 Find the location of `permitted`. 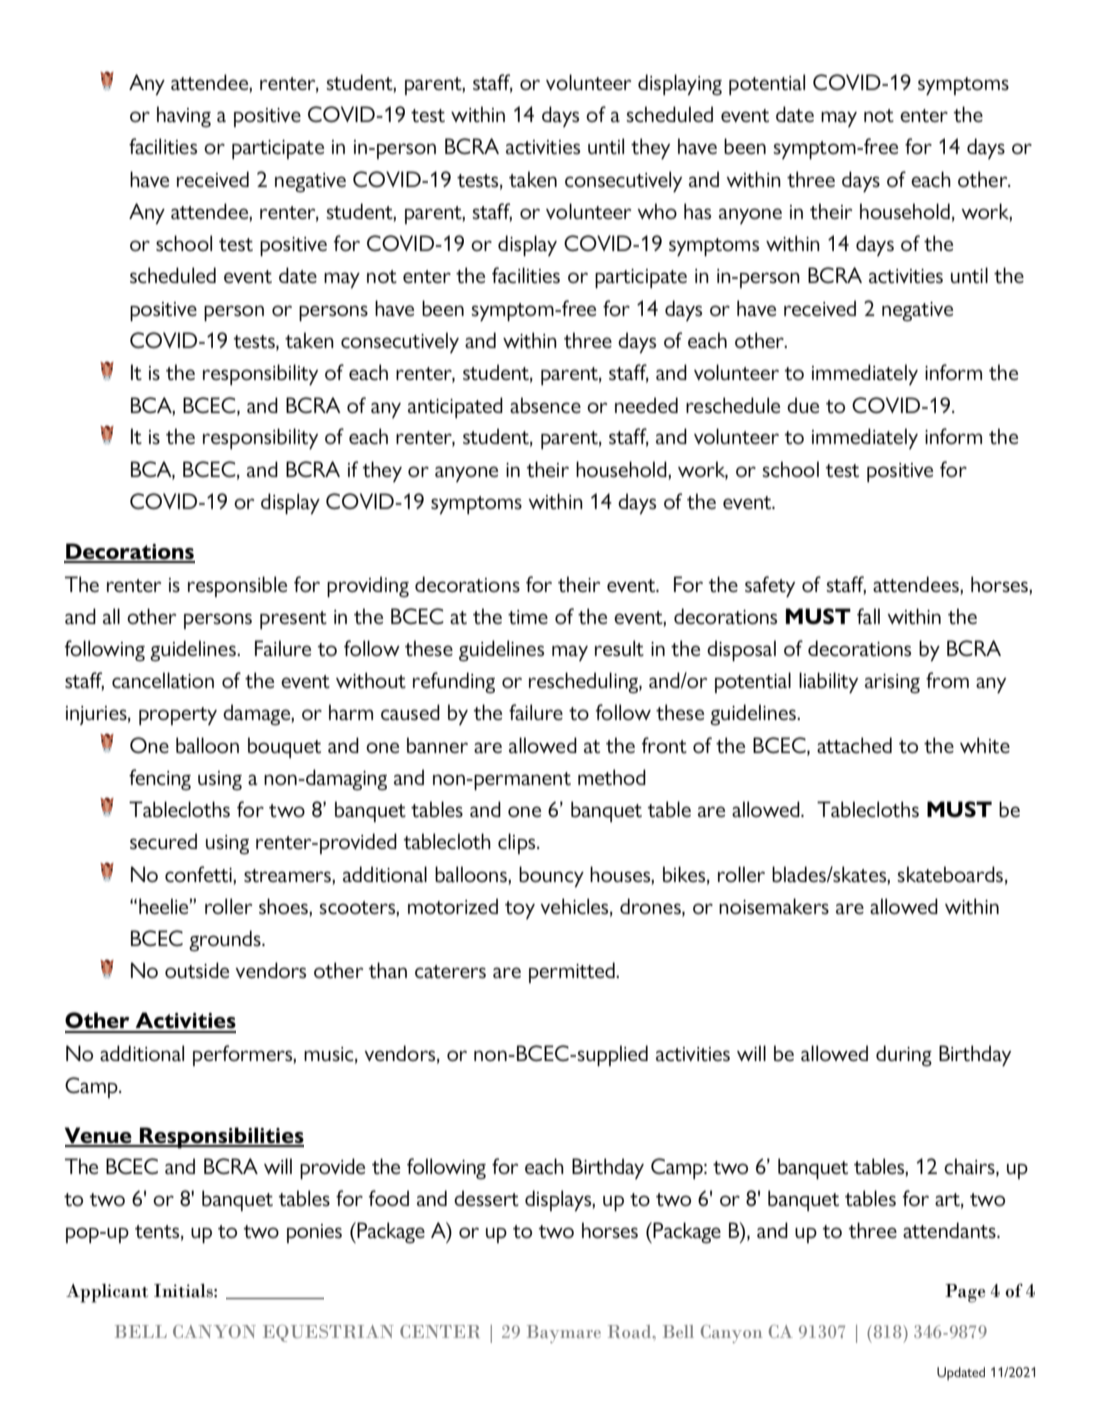

permitted is located at coordinates (573, 972).
